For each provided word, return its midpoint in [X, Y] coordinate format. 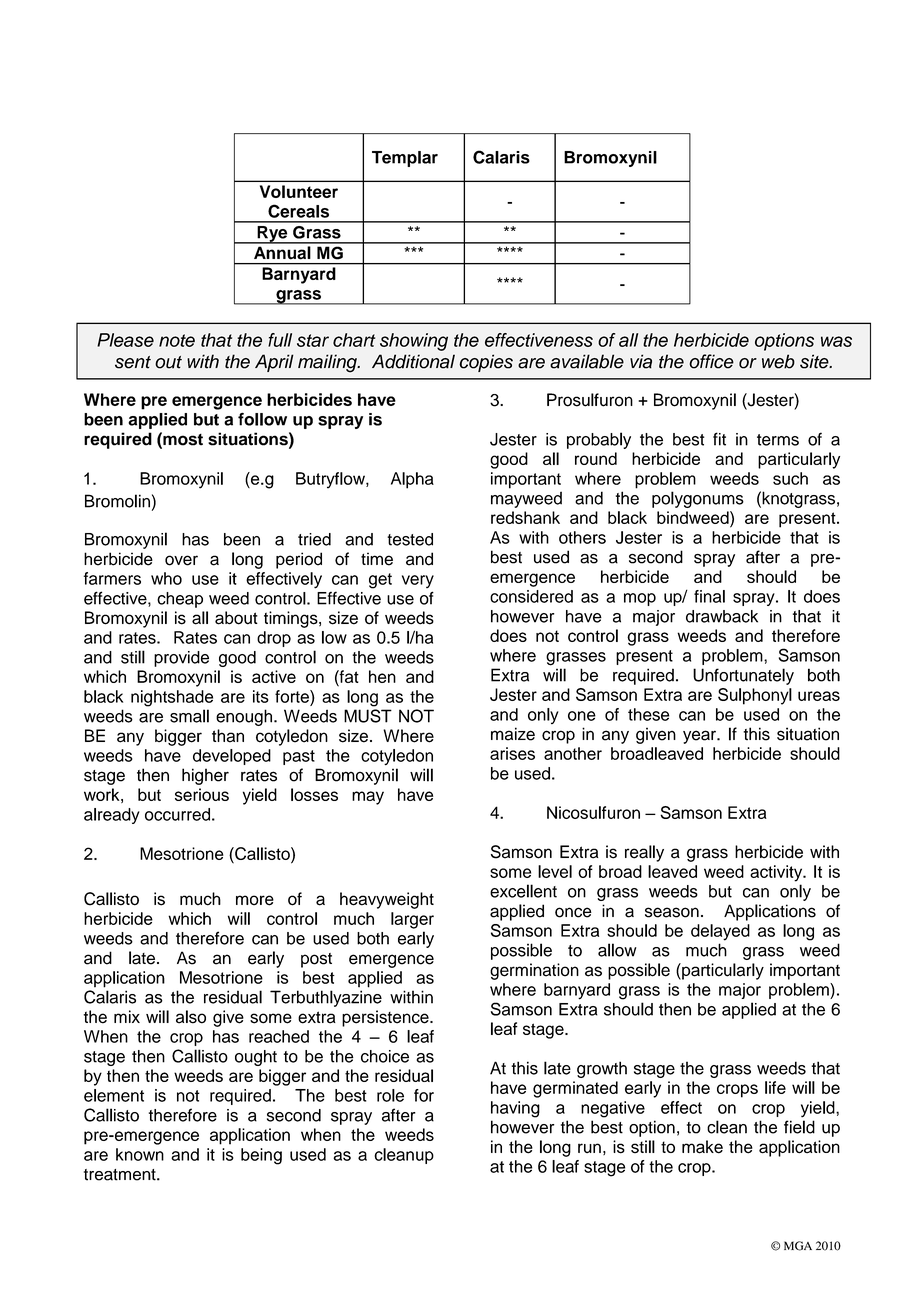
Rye [272, 235]
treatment [121, 1175]
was [836, 341]
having [515, 1109]
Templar [405, 159]
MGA [798, 1246]
